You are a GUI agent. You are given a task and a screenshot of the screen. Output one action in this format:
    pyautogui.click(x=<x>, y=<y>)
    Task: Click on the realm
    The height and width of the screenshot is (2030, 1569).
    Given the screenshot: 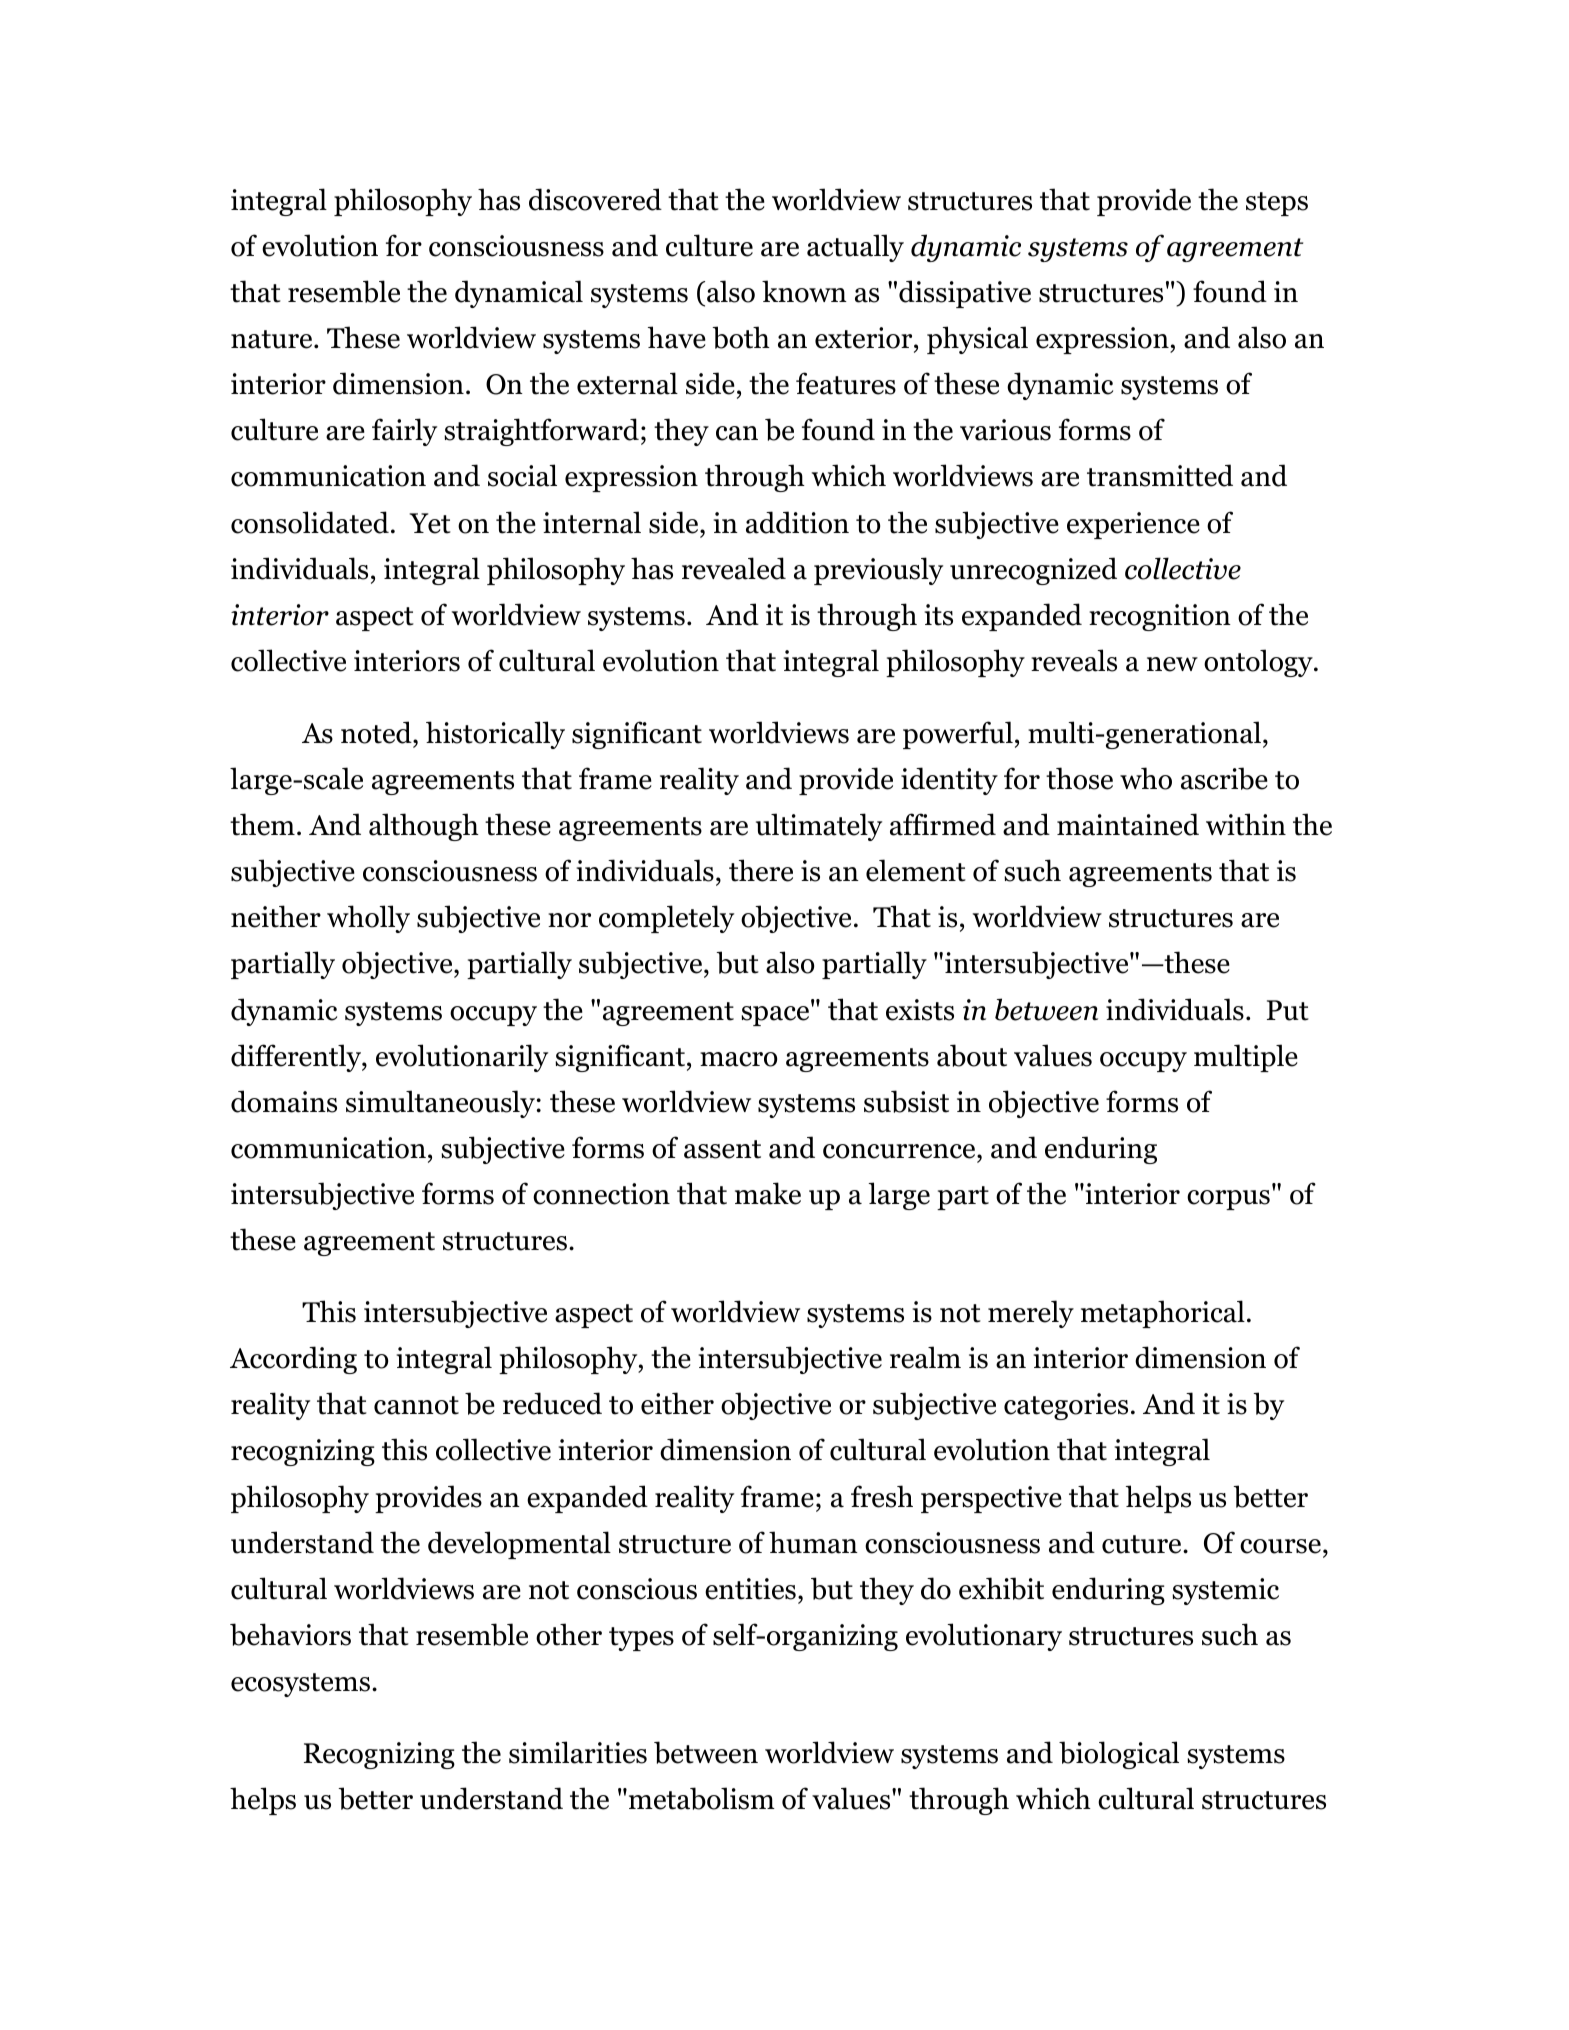 What is the action you would take?
    pyautogui.click(x=925, y=1357)
